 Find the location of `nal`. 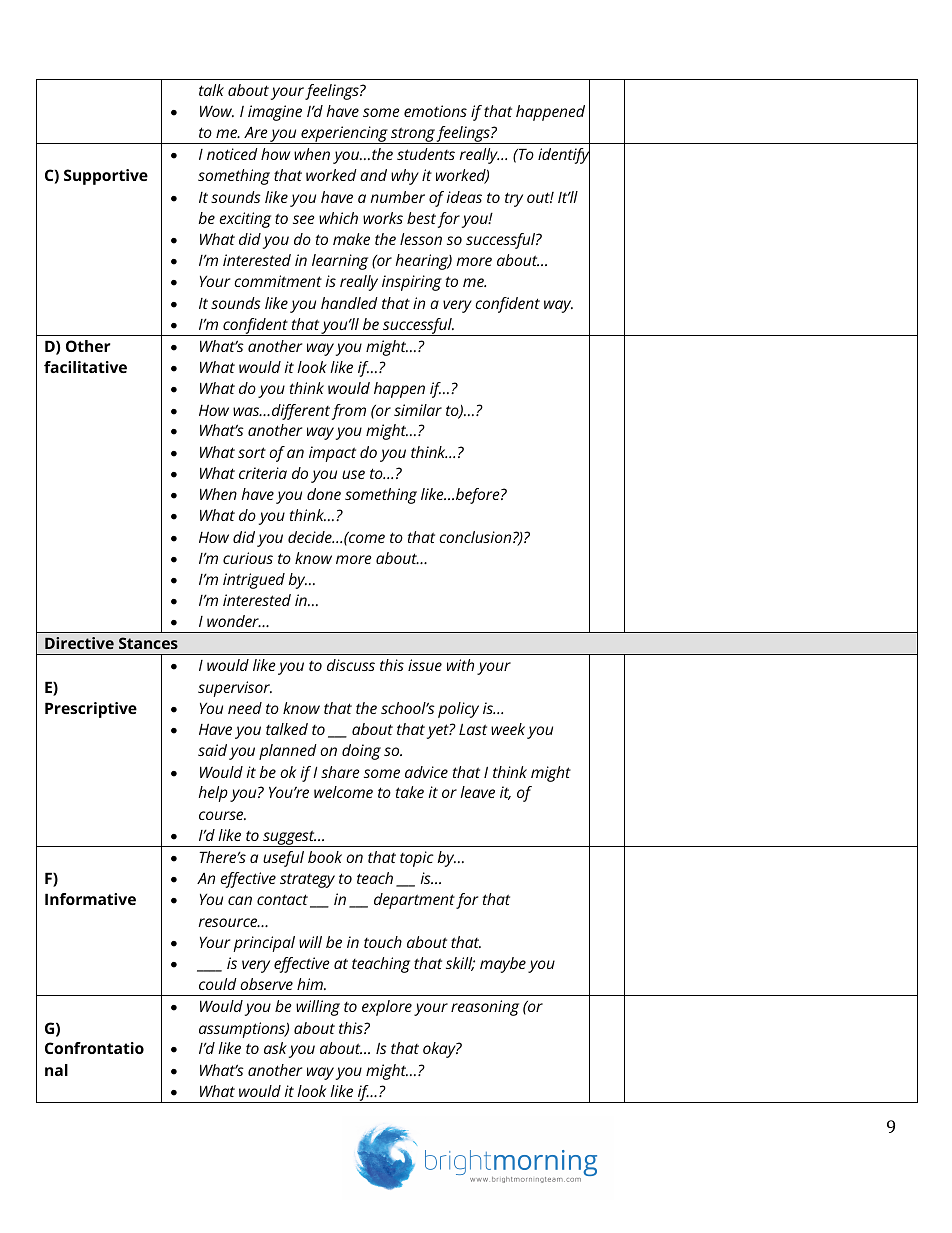

nal is located at coordinates (56, 1070).
